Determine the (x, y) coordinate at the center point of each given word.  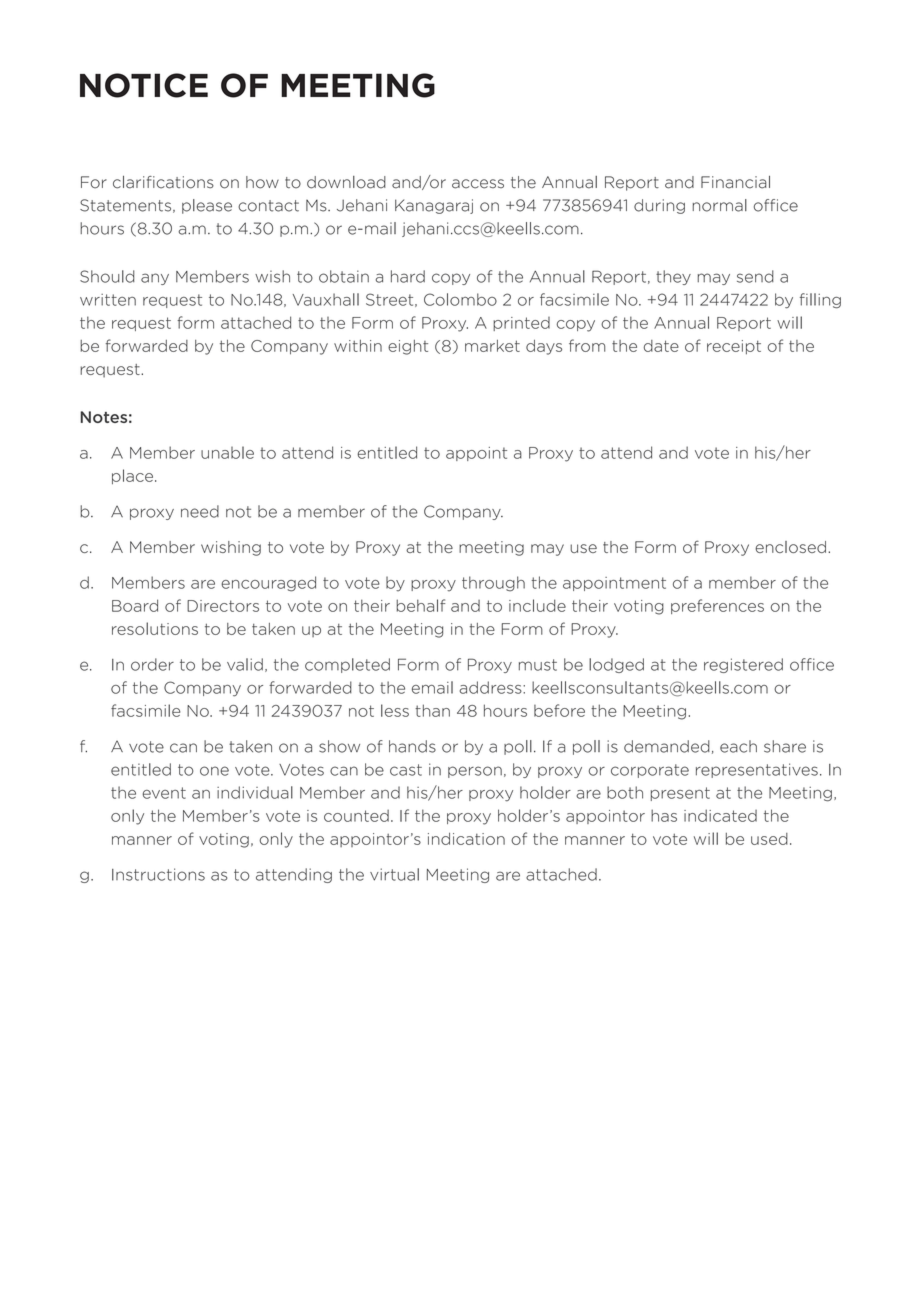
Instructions (158, 874)
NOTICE (144, 85)
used (769, 839)
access (478, 184)
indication (466, 839)
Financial (735, 182)
